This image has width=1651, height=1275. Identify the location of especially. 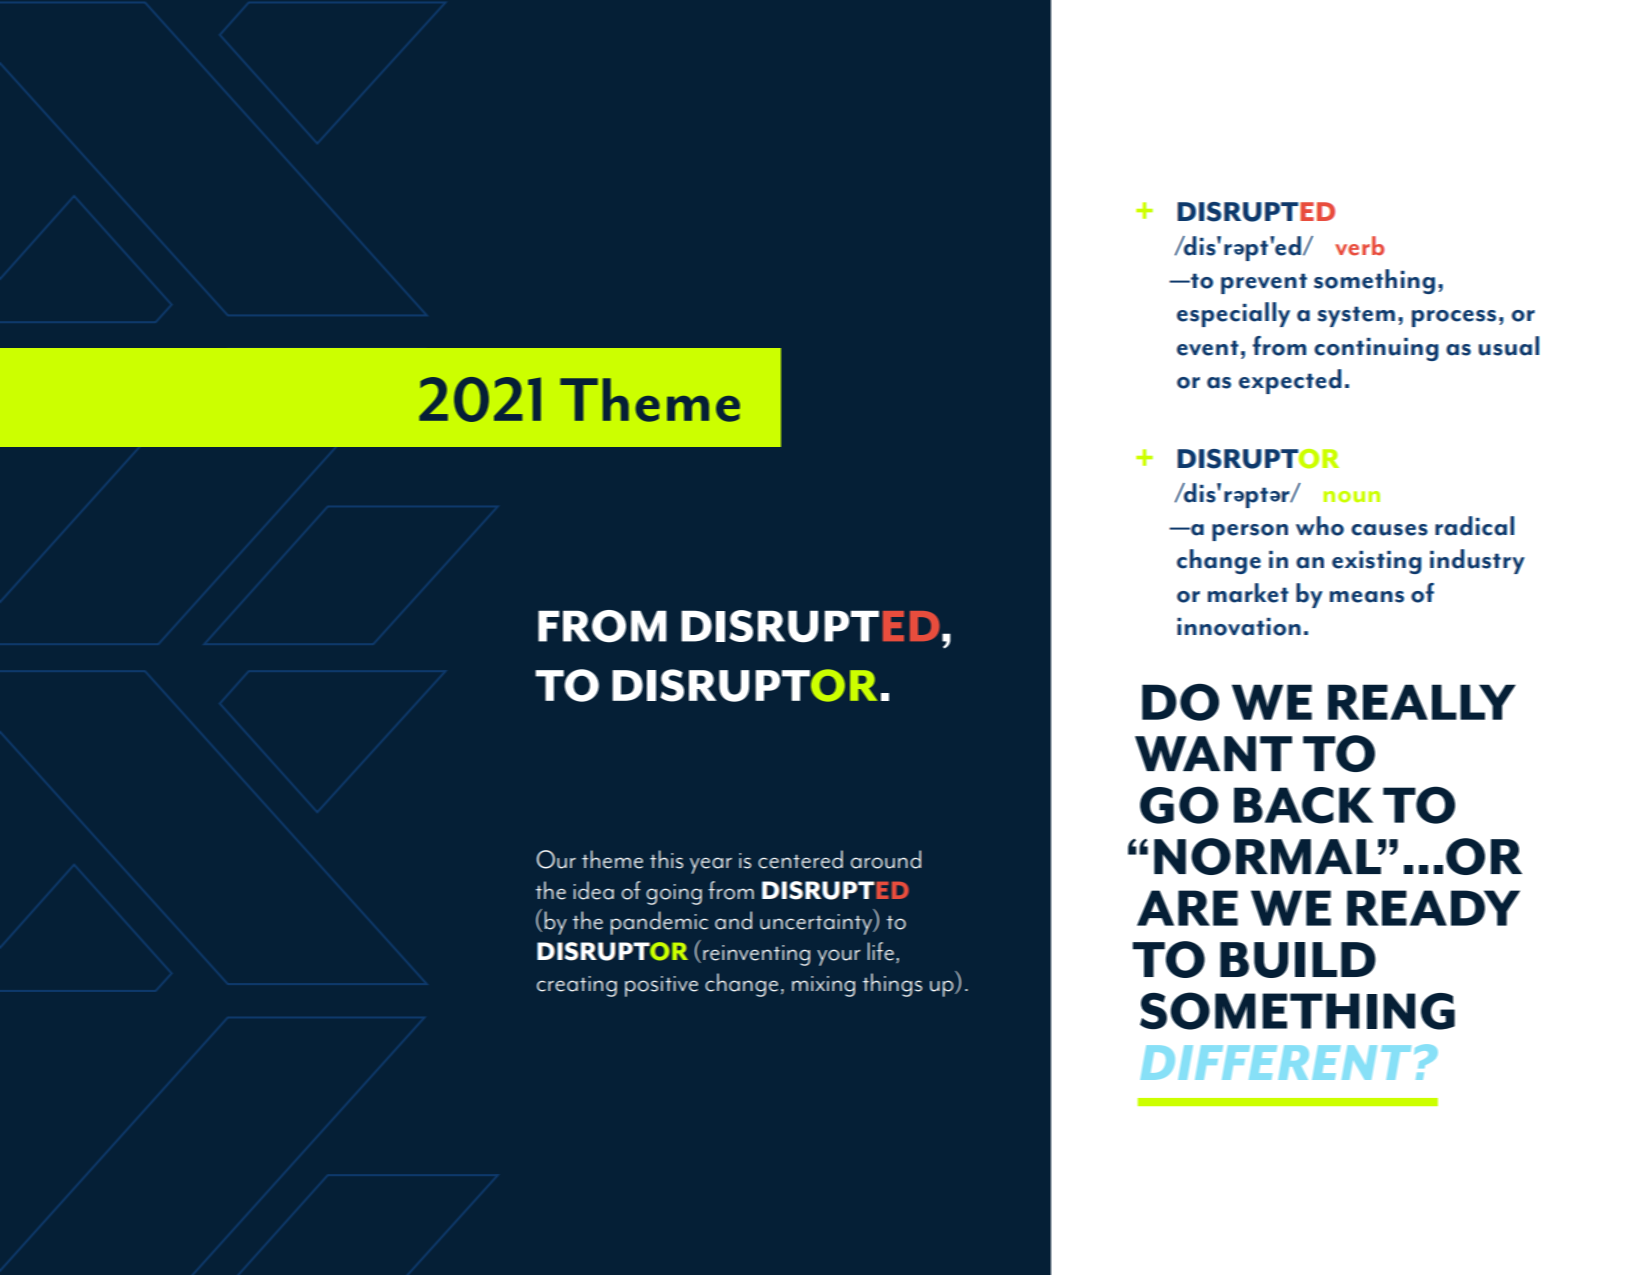
(1233, 314).
